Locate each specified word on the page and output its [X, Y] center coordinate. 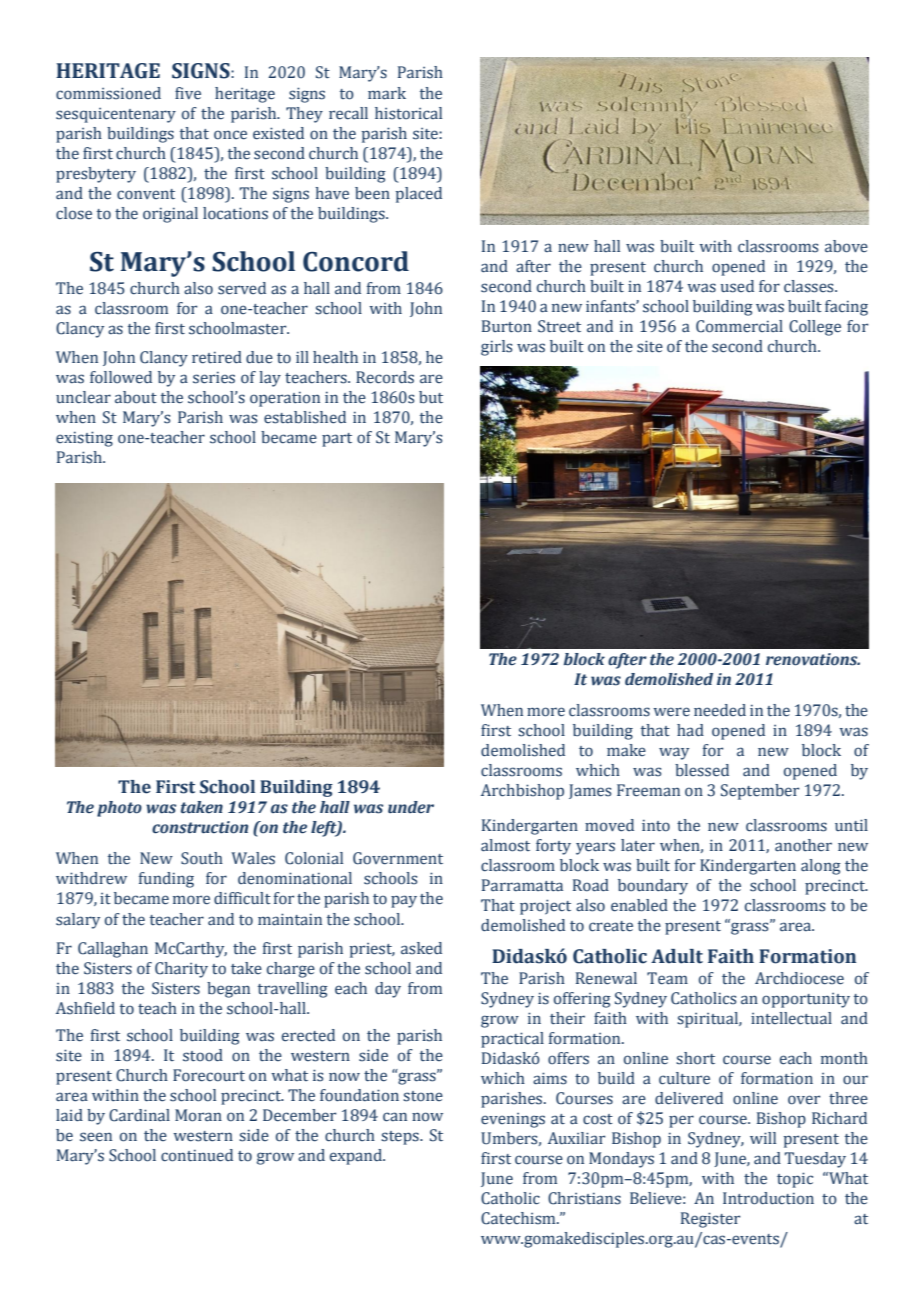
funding [166, 880]
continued [197, 1155]
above [846, 246]
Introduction [768, 1198]
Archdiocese [799, 978]
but [431, 397]
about [136, 397]
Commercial [739, 326]
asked [421, 948]
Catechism [519, 1218]
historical [408, 113]
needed [720, 710]
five [188, 93]
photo [119, 809]
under [411, 807]
